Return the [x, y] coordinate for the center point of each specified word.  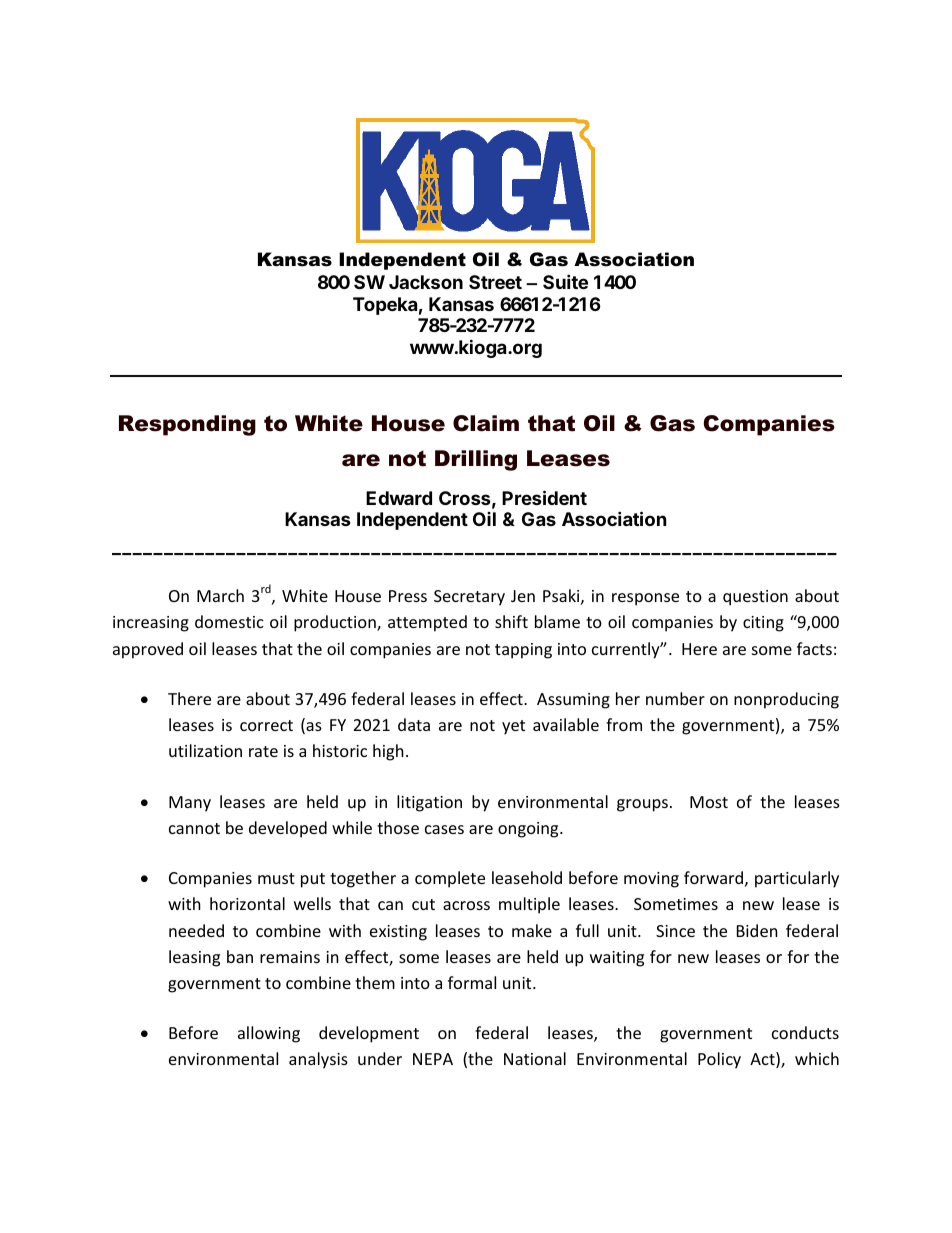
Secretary [469, 598]
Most [709, 802]
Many [190, 804]
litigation [429, 803]
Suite [565, 281]
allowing [269, 1034]
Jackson [426, 282]
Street [495, 282]
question [755, 598]
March [220, 595]
